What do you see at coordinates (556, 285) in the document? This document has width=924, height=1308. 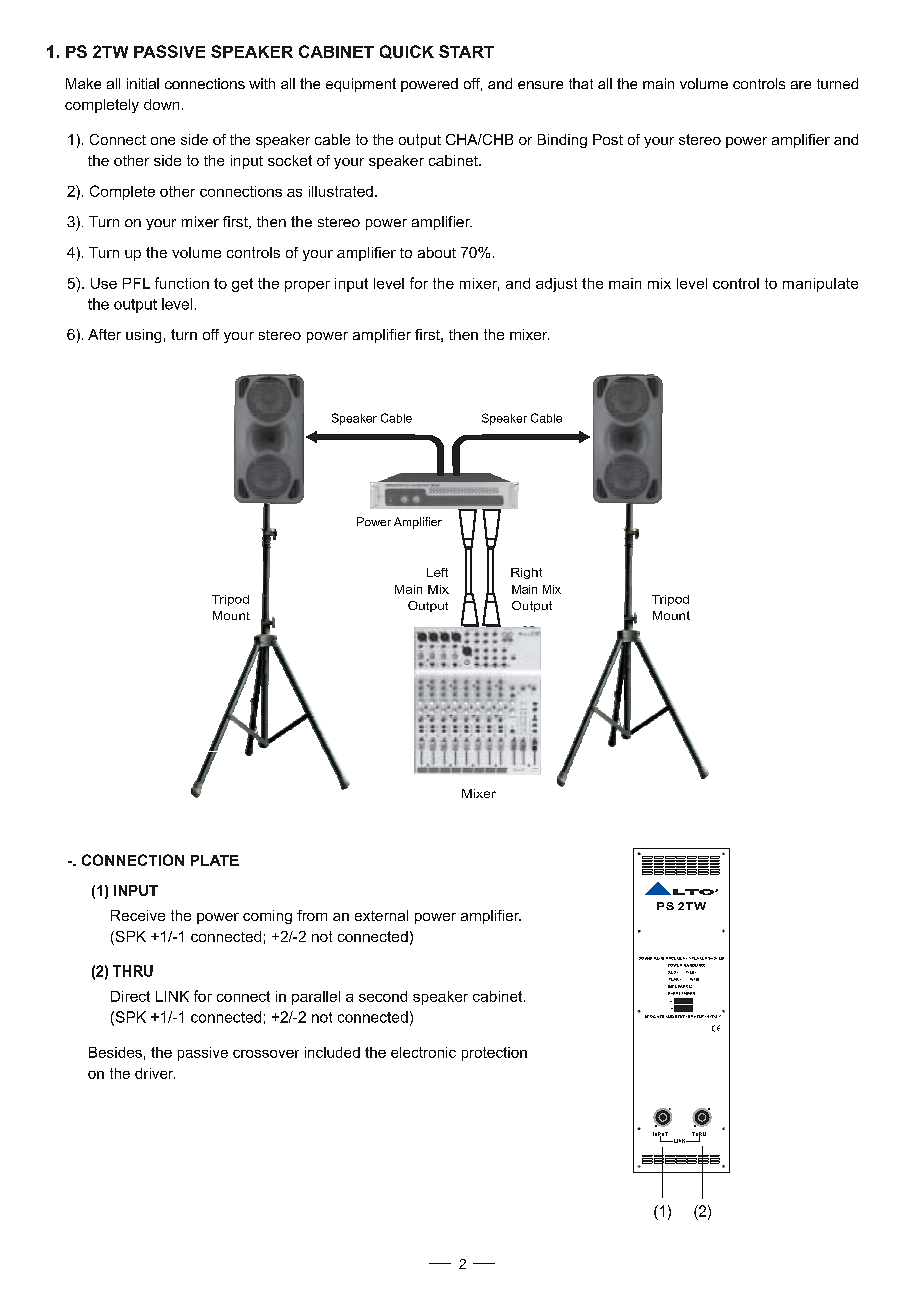 I see `adjust` at bounding box center [556, 285].
